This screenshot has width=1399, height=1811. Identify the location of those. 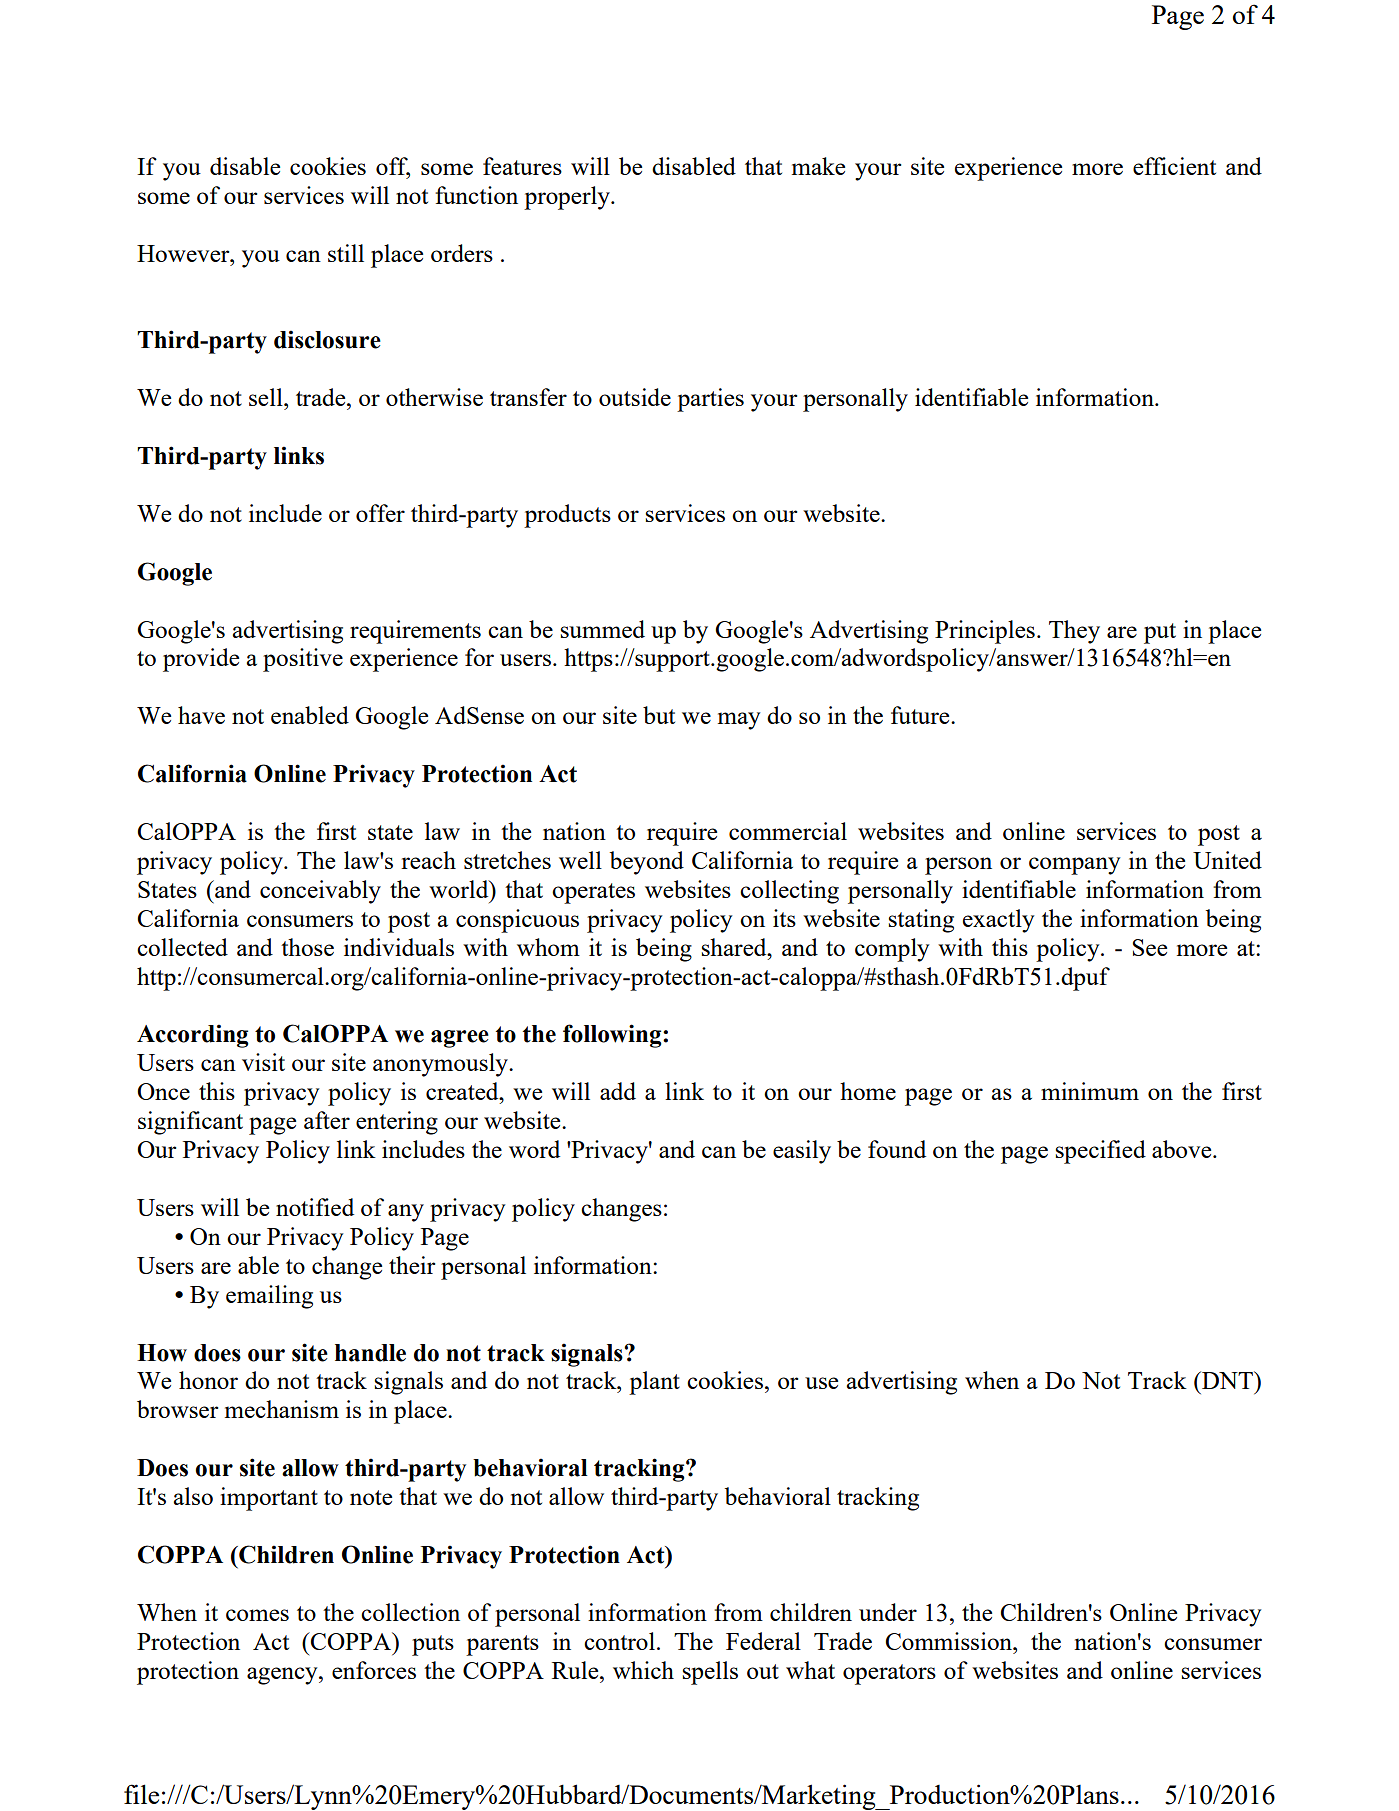
(307, 947).
